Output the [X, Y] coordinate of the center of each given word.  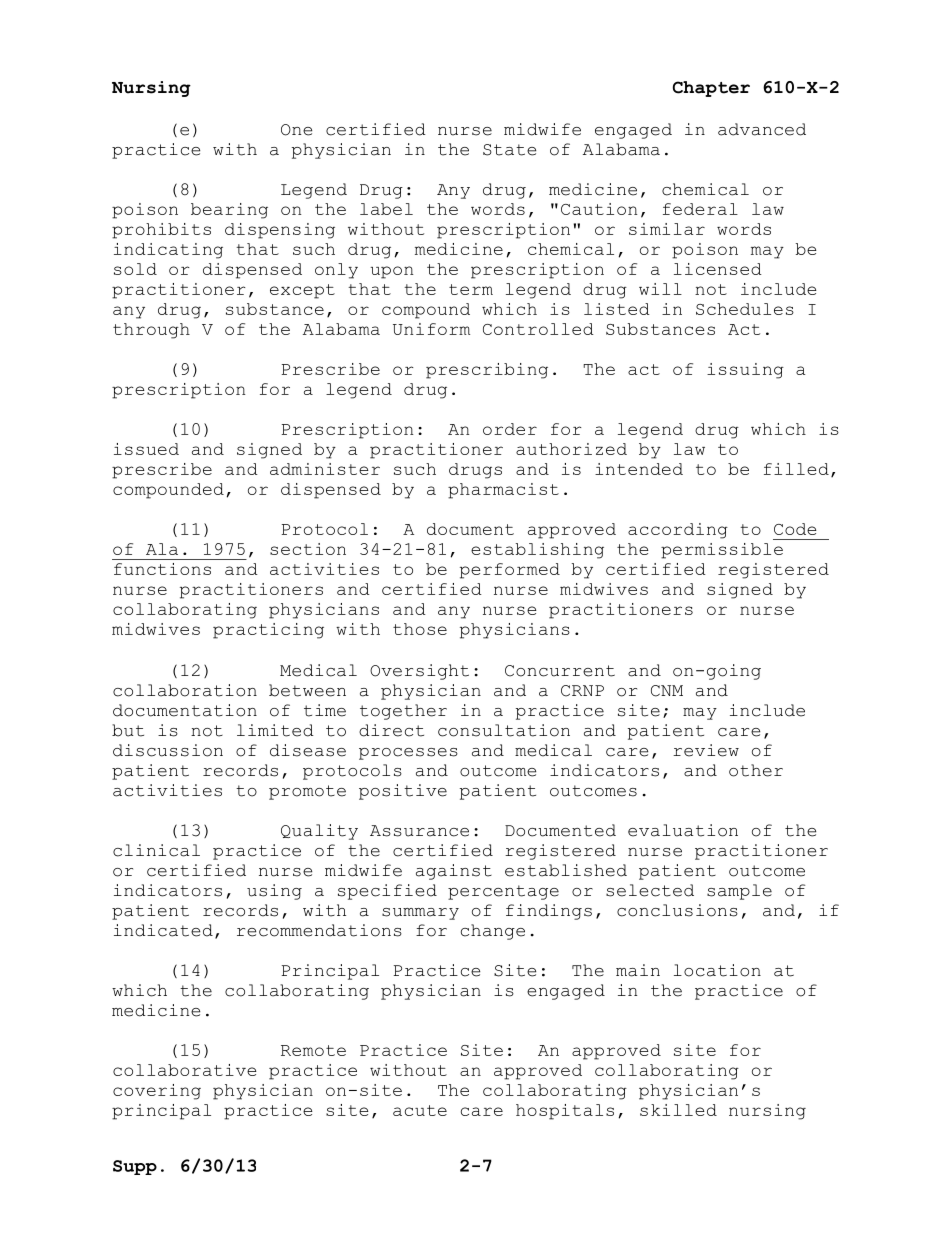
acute [420, 1110]
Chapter [711, 89]
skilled [678, 1110]
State [509, 150]
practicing [268, 631]
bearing [229, 211]
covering [157, 1092]
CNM [667, 691]
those [420, 629]
